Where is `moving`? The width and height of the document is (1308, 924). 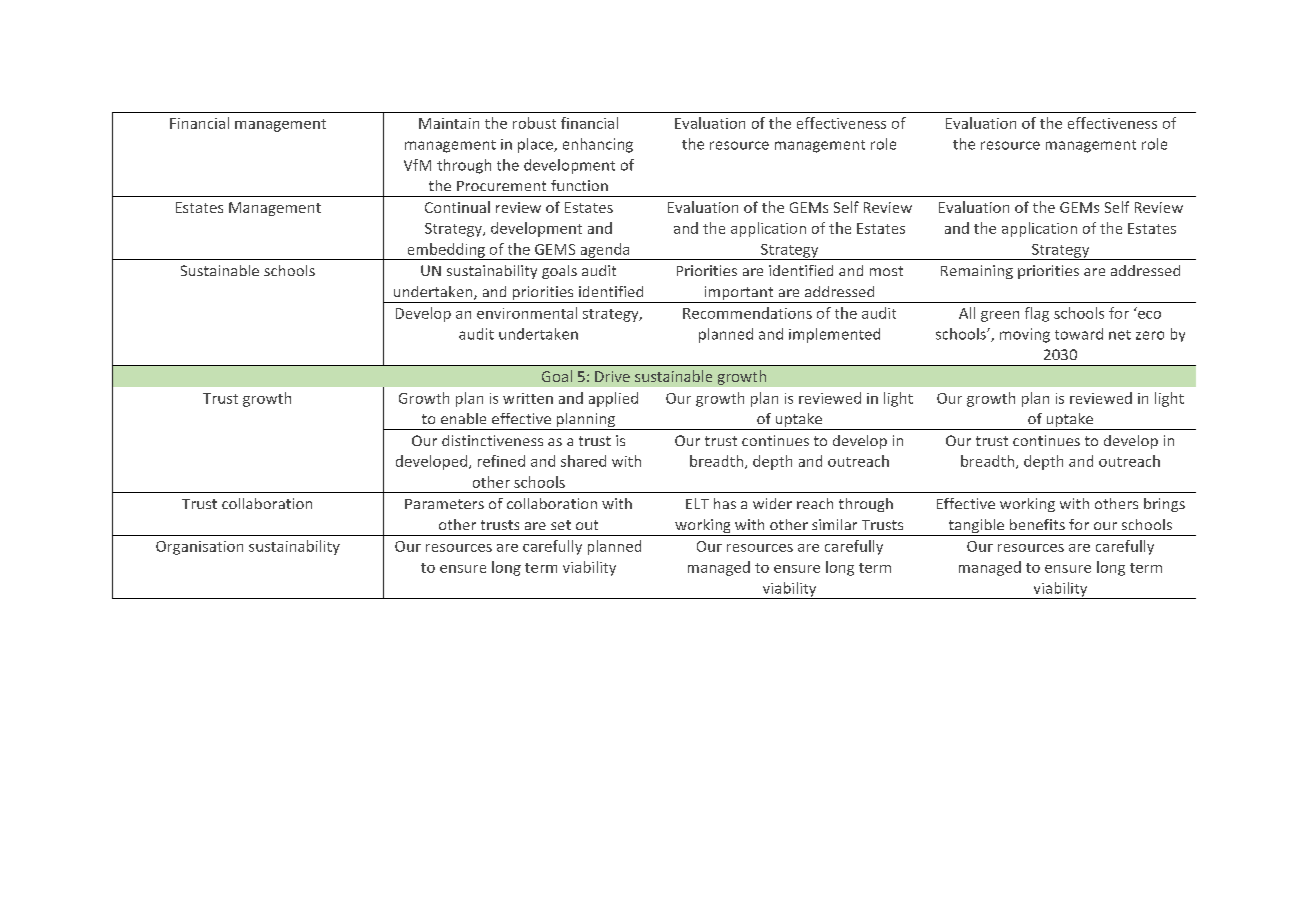 moving is located at coordinates (1025, 335).
